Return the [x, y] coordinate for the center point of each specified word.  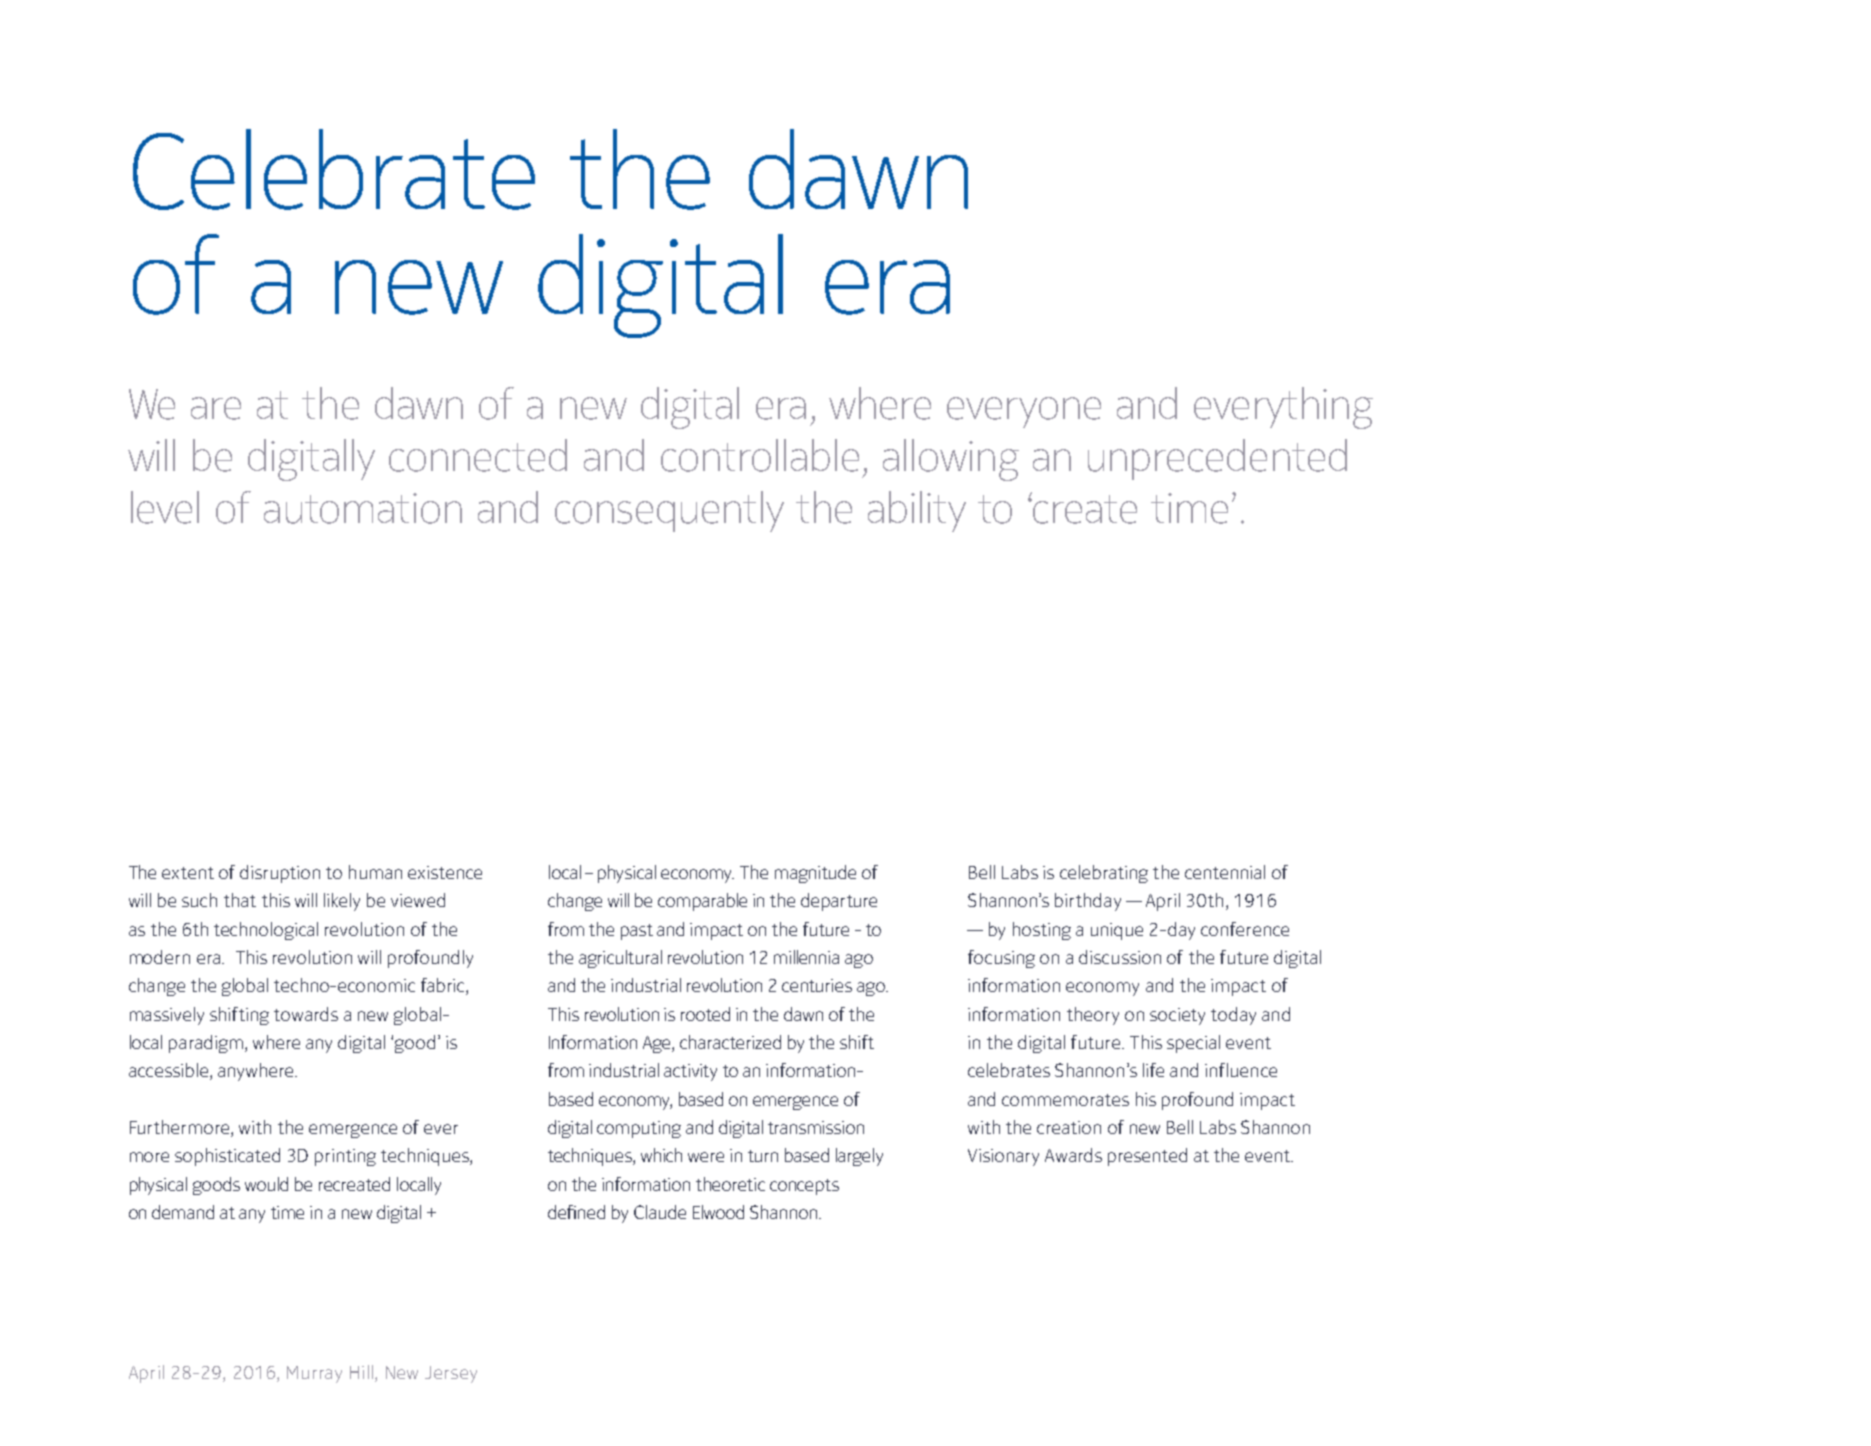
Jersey [451, 1374]
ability [917, 511]
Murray [314, 1374]
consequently [669, 511]
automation [363, 508]
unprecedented [1217, 459]
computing [639, 1129]
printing [345, 1157]
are [216, 408]
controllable [760, 455]
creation [1069, 1127]
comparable [702, 902]
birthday [1088, 902]
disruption [280, 874]
